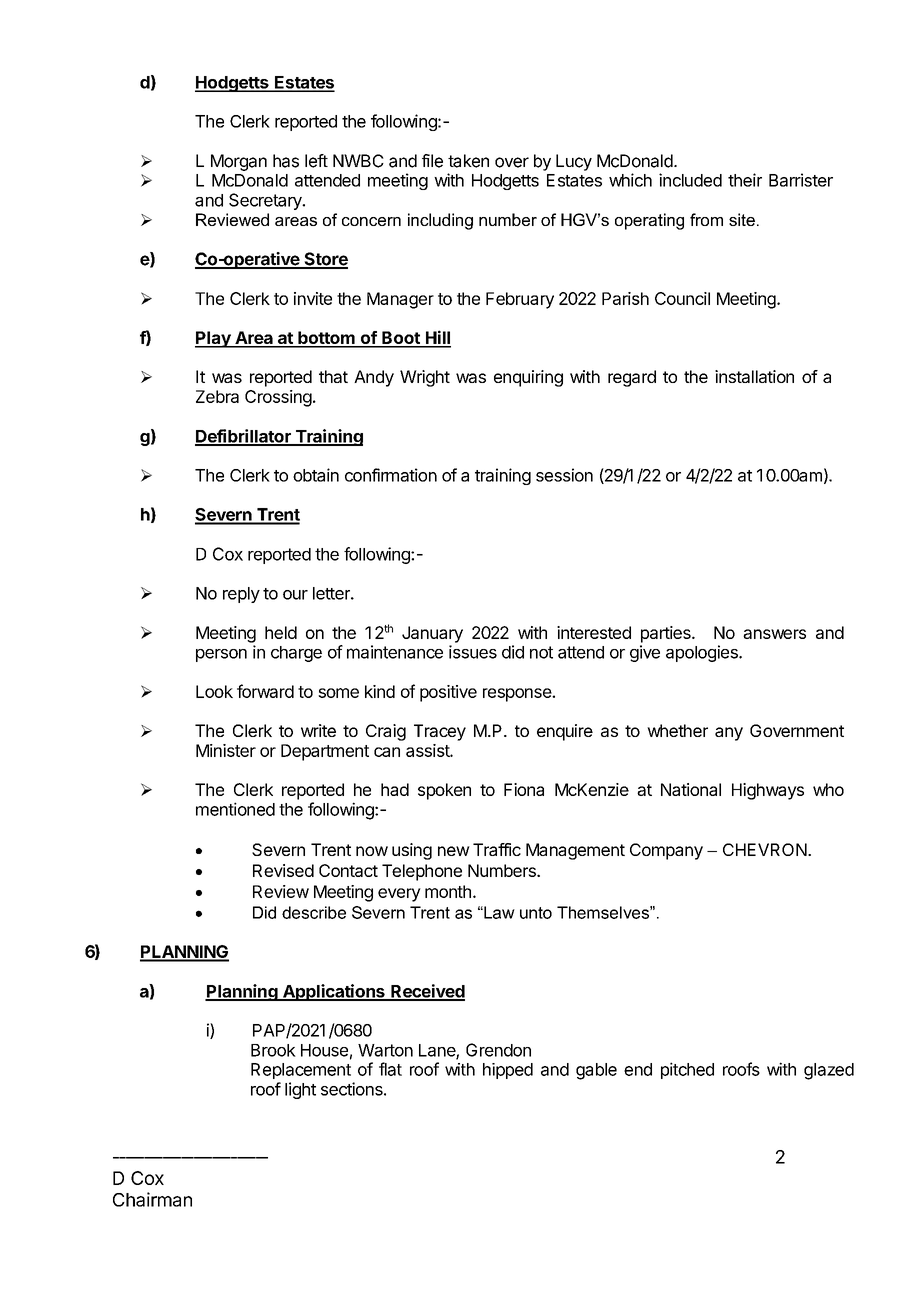  I want to click on taken, so click(468, 161).
